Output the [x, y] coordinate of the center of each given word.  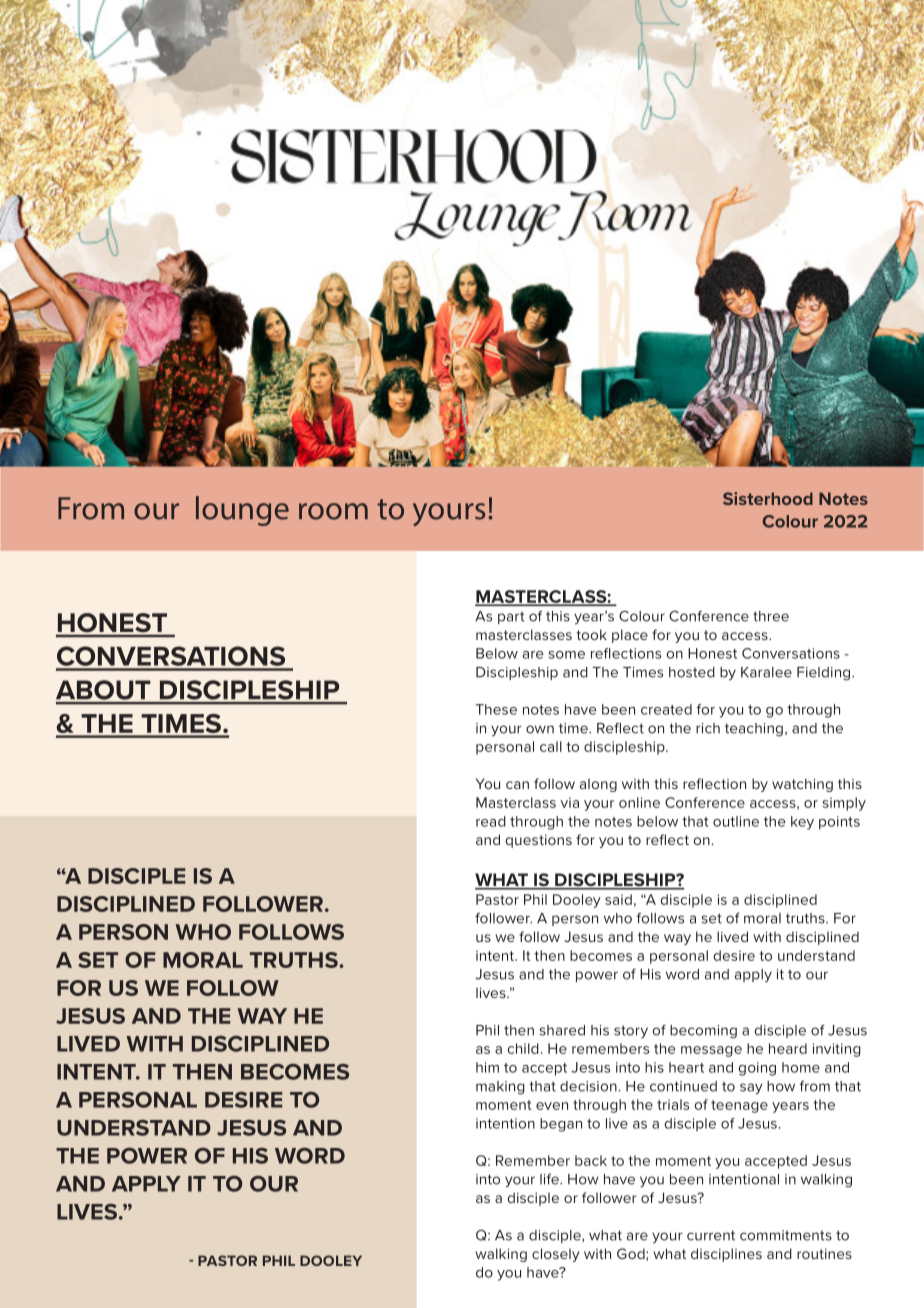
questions [538, 841]
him [487, 1067]
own [540, 729]
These [496, 709]
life [550, 1179]
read [491, 821]
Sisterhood [768, 498]
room [333, 511]
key [802, 823]
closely [556, 1255]
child [523, 1048]
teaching [754, 730]
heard [788, 1048]
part [511, 618]
